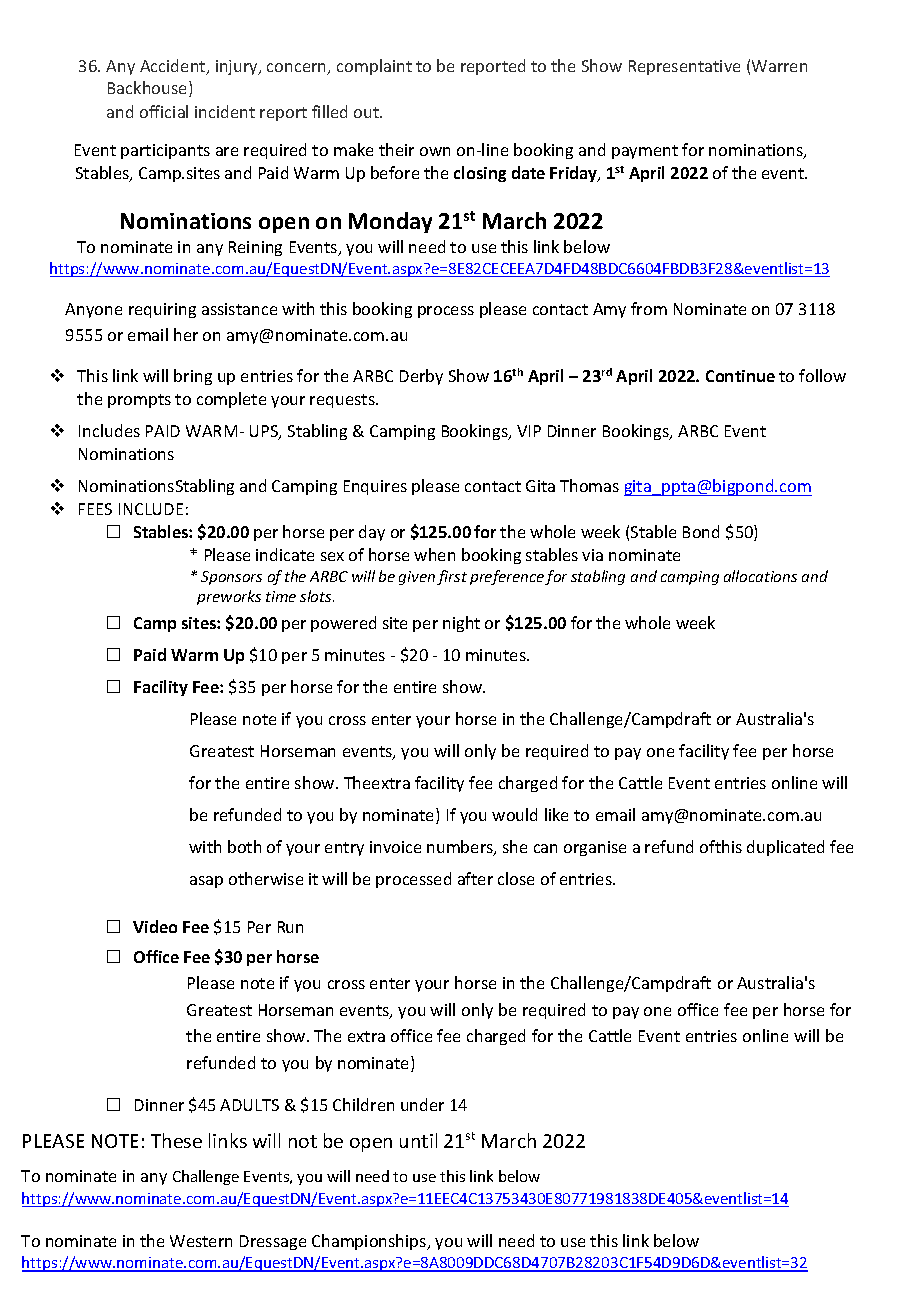 The width and height of the image is (924, 1307). What do you see at coordinates (201, 1241) in the image?
I see `Western` at bounding box center [201, 1241].
